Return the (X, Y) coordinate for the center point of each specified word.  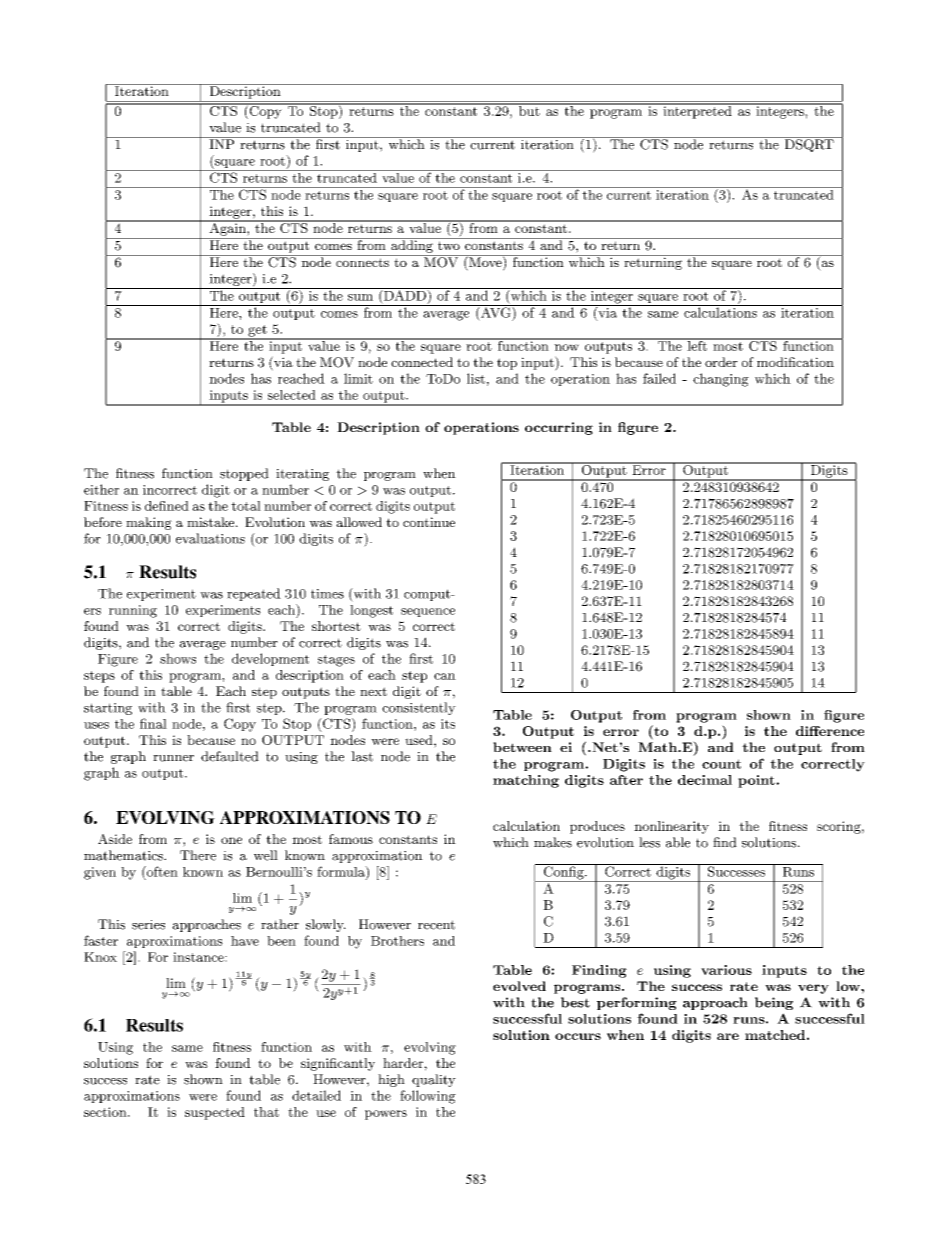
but (529, 110)
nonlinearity (671, 827)
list (476, 378)
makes (553, 842)
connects (362, 262)
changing (721, 380)
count (721, 764)
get (257, 332)
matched (775, 1035)
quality (434, 1080)
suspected (215, 1113)
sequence (428, 612)
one (231, 840)
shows (178, 658)
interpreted (697, 111)
